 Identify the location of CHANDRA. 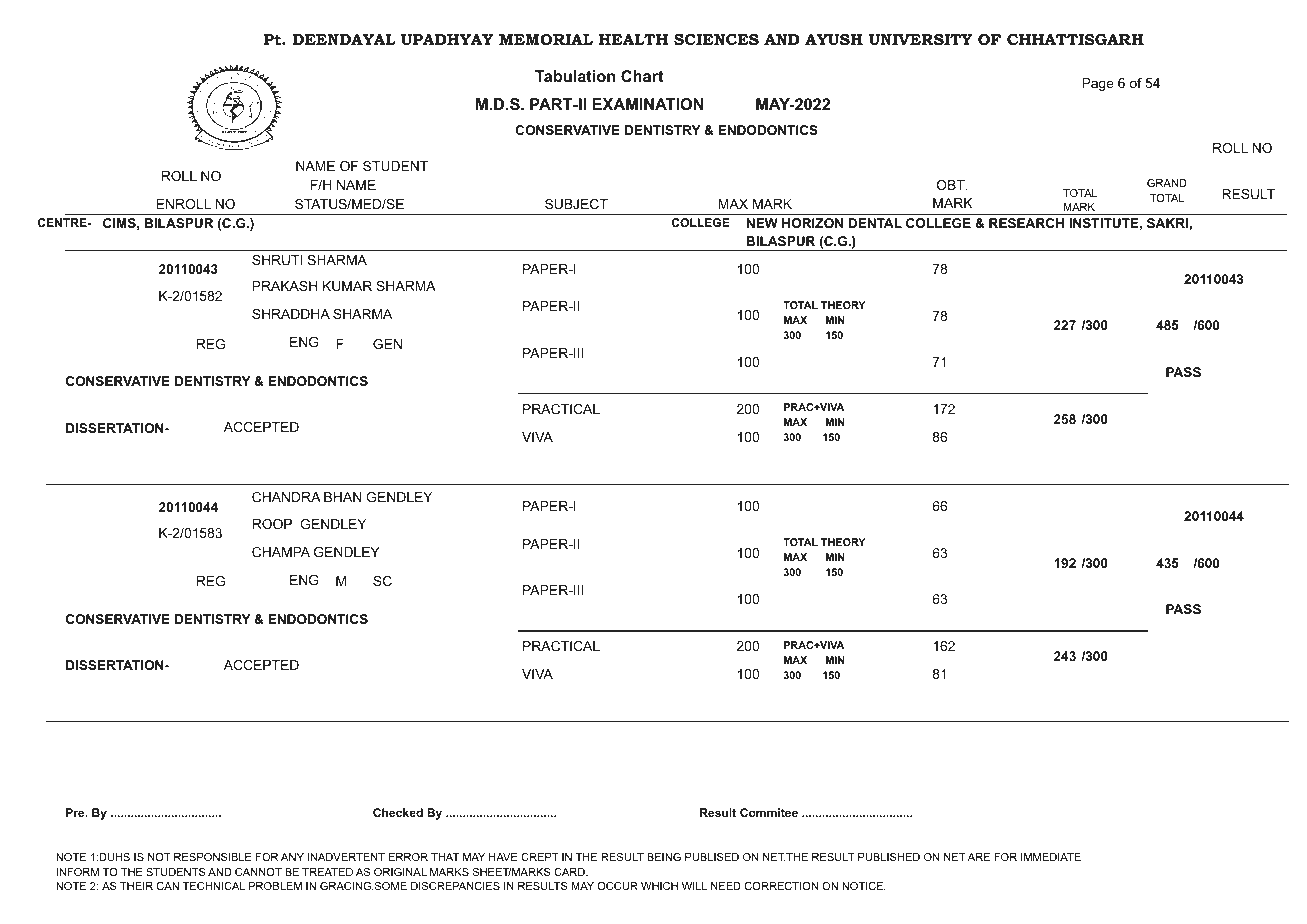
(286, 497).
